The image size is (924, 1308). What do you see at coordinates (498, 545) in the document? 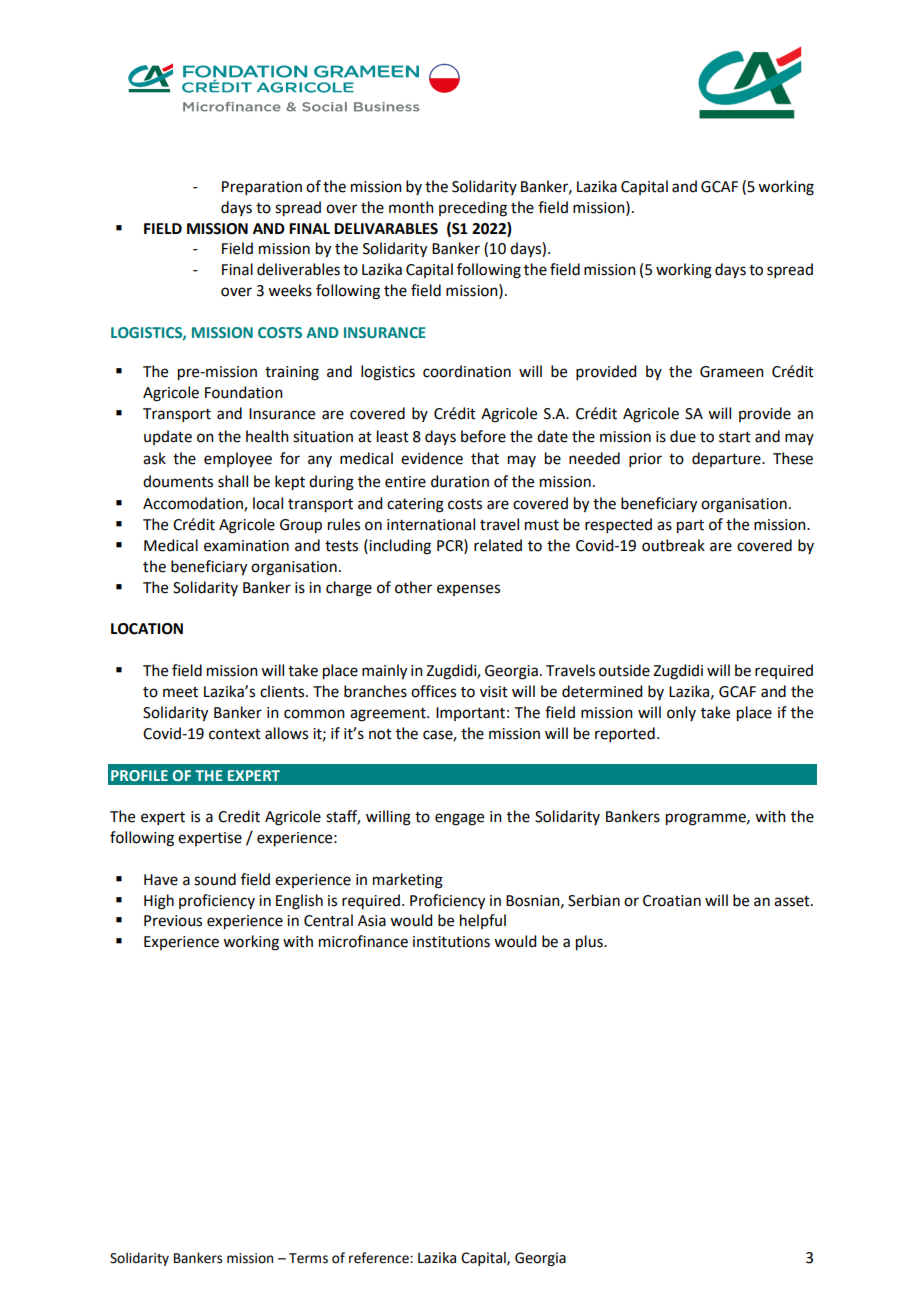
I see `related` at bounding box center [498, 545].
